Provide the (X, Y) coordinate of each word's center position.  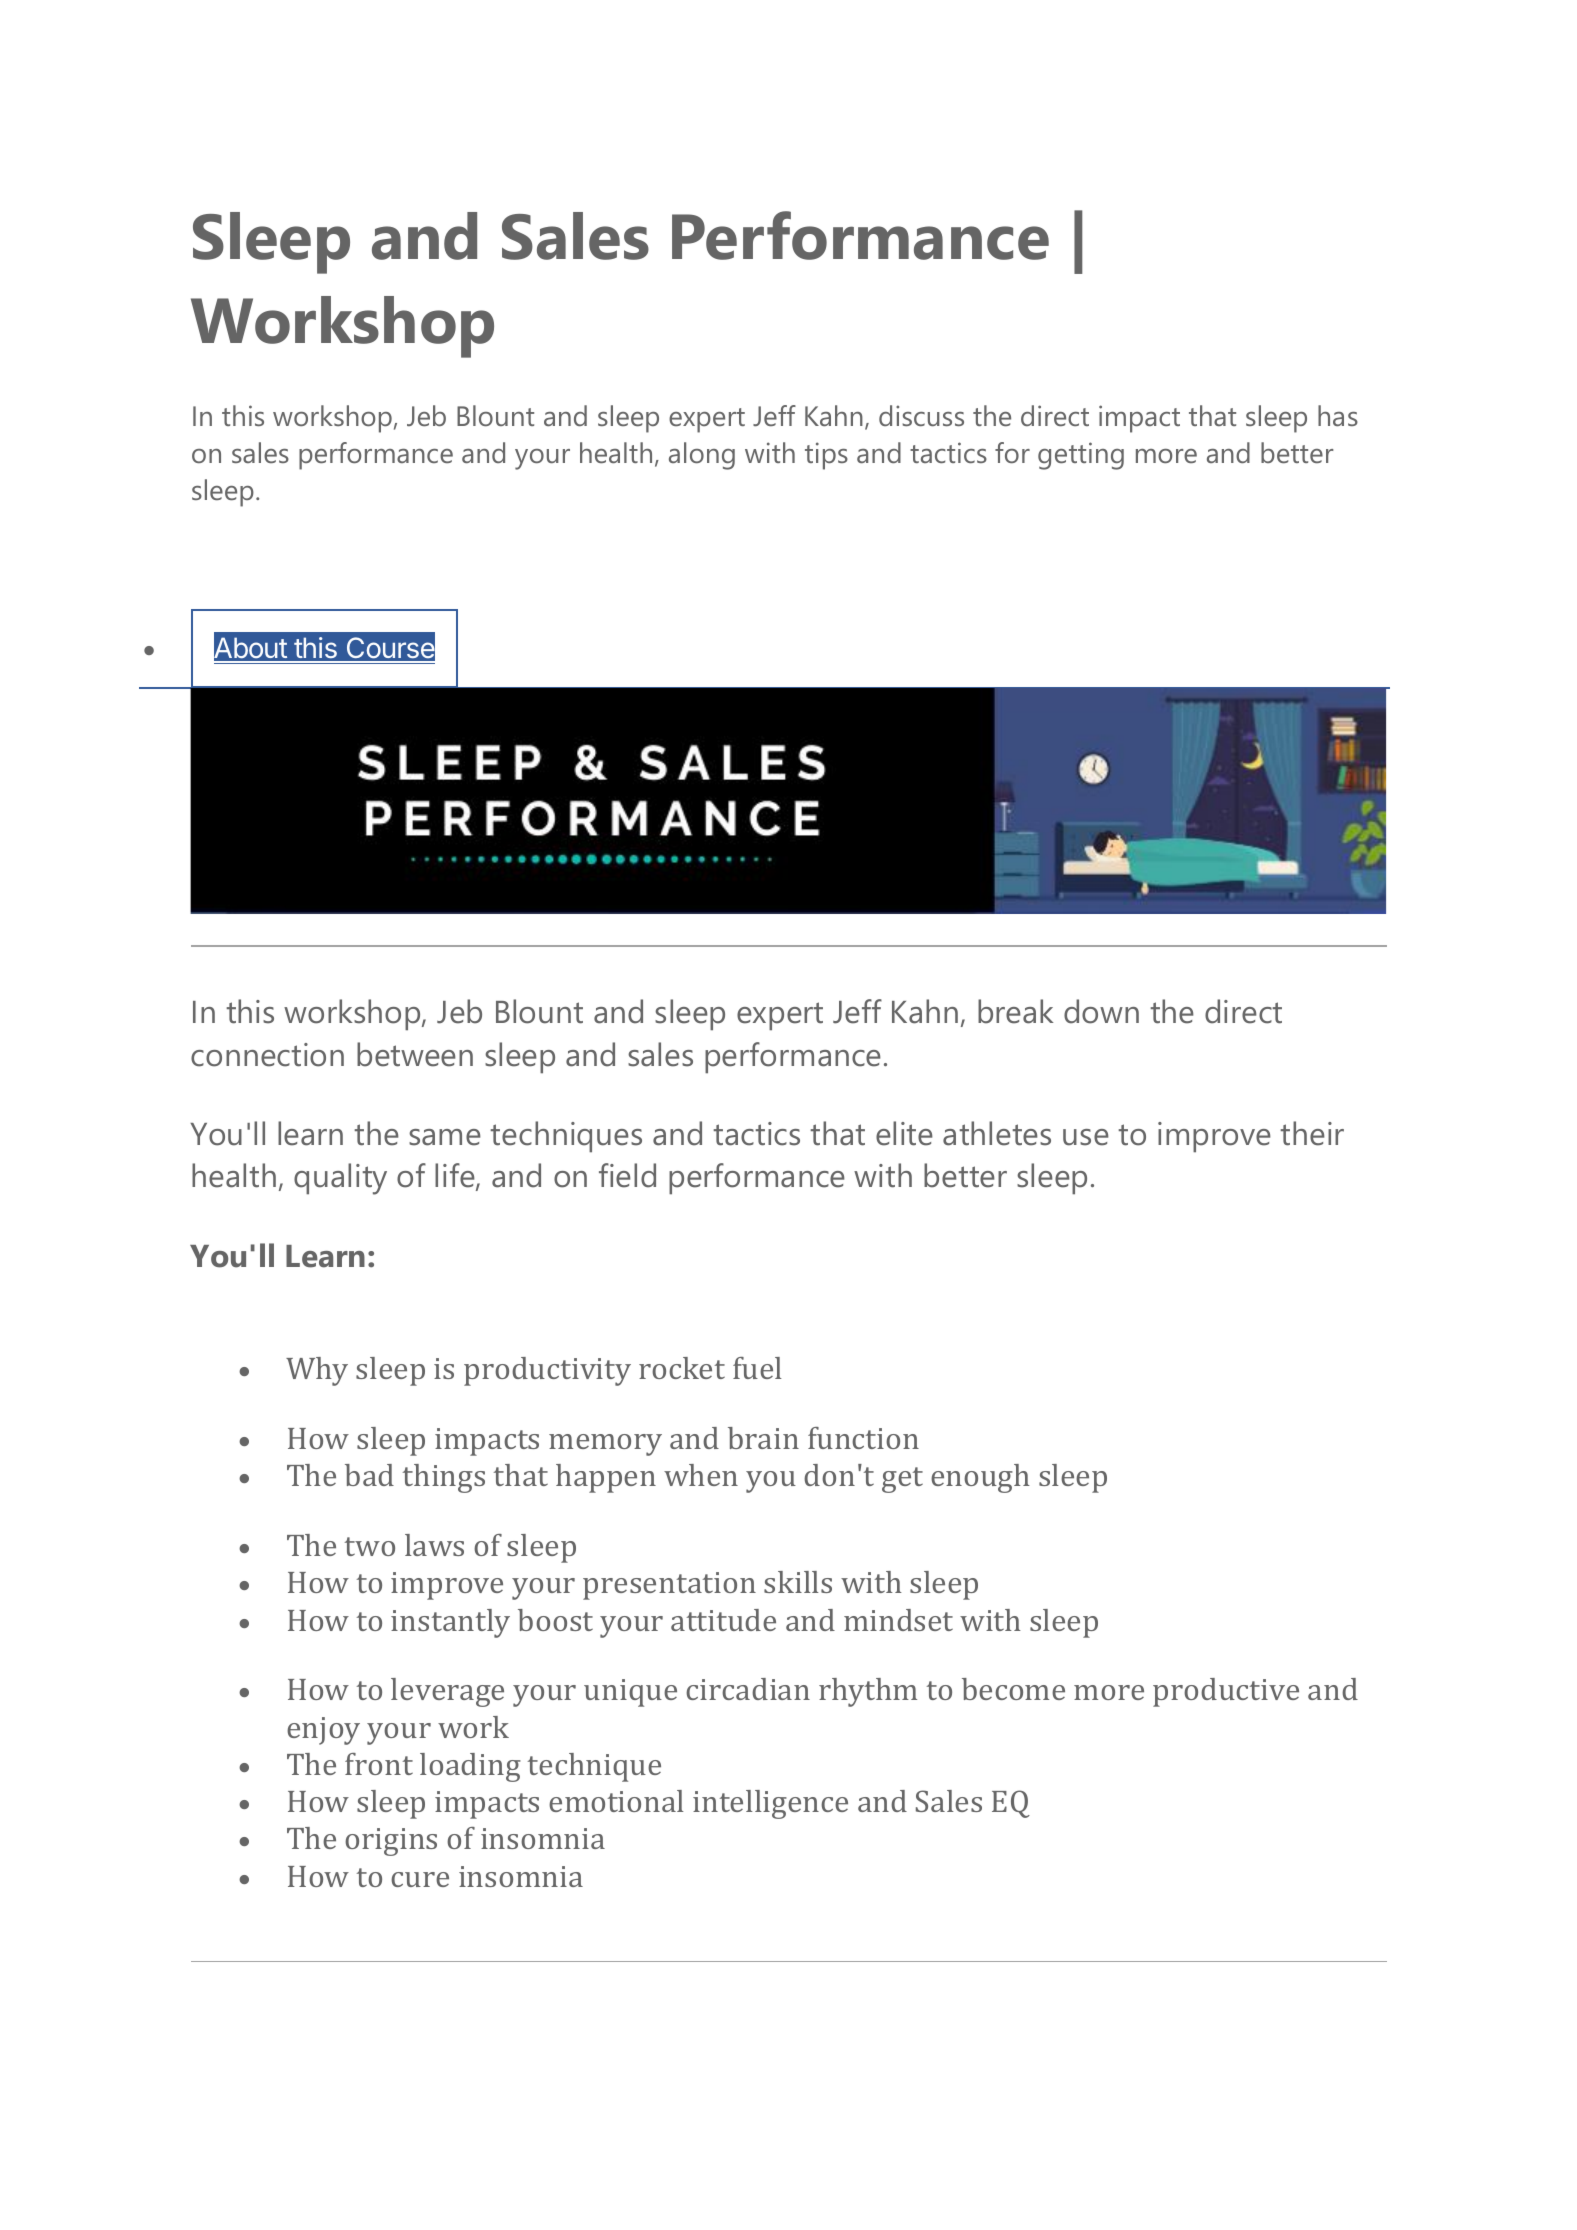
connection (267, 1055)
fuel (757, 1368)
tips (826, 456)
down (1101, 1011)
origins (391, 1842)
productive (1226, 1692)
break (1015, 1011)
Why (317, 1371)
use (1086, 1137)
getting (1081, 456)
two (370, 1546)
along (702, 456)
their (1312, 1133)
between (415, 1054)
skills (798, 1582)
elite (904, 1133)
